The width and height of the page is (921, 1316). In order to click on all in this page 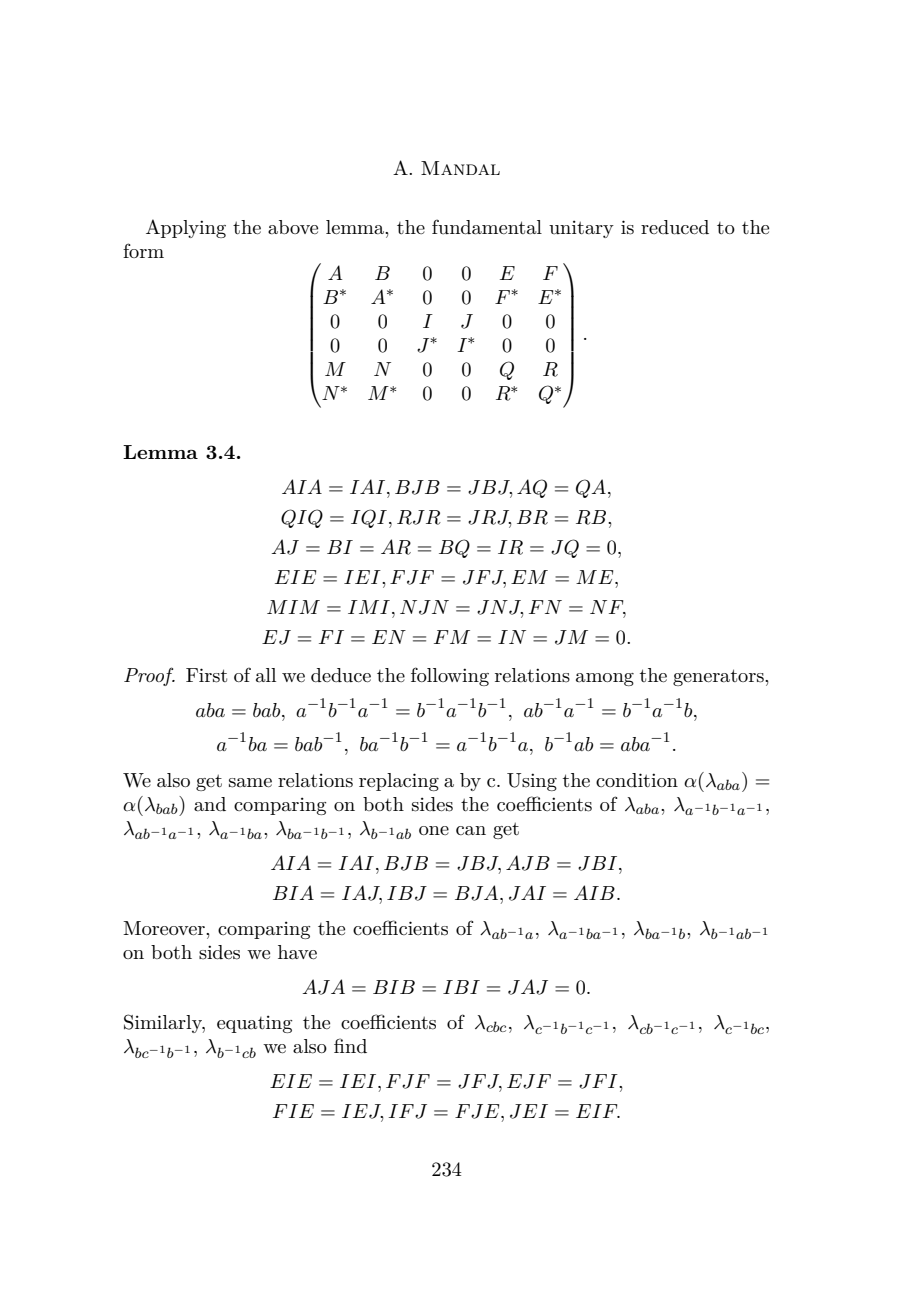, I will do `click(266, 675)`.
